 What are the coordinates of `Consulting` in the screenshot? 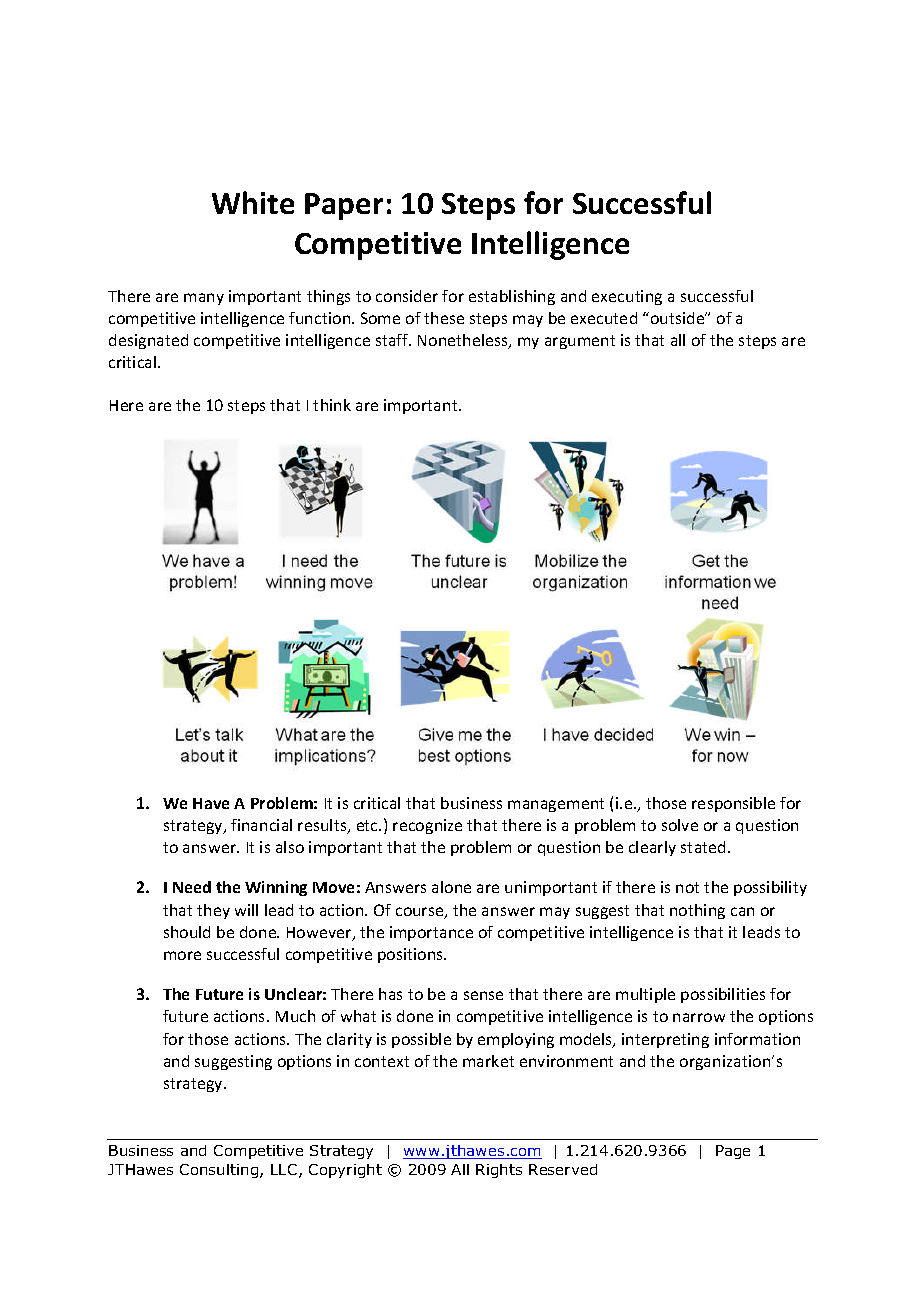 It's located at (220, 1171).
